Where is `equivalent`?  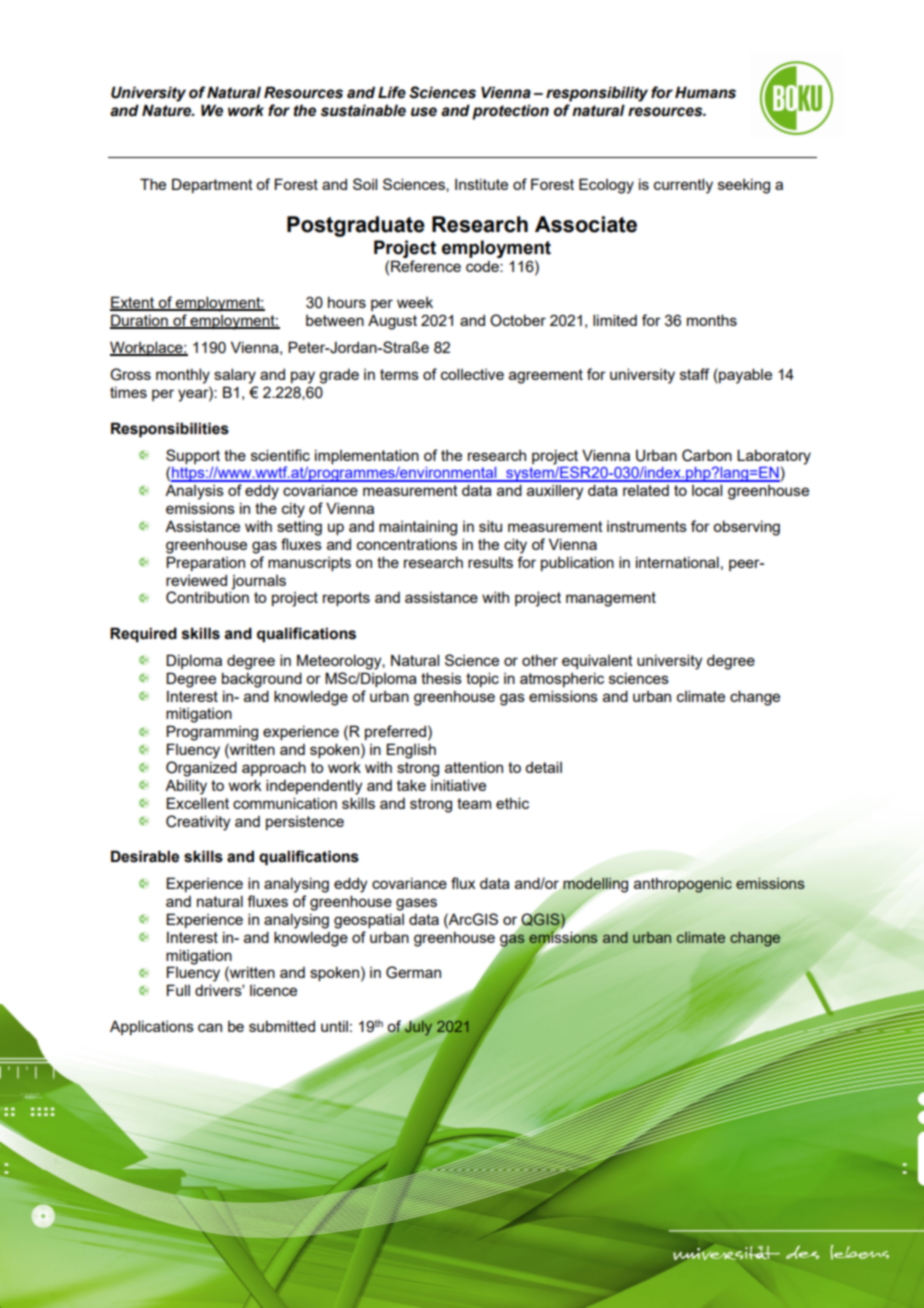 equivalent is located at coordinates (597, 661).
